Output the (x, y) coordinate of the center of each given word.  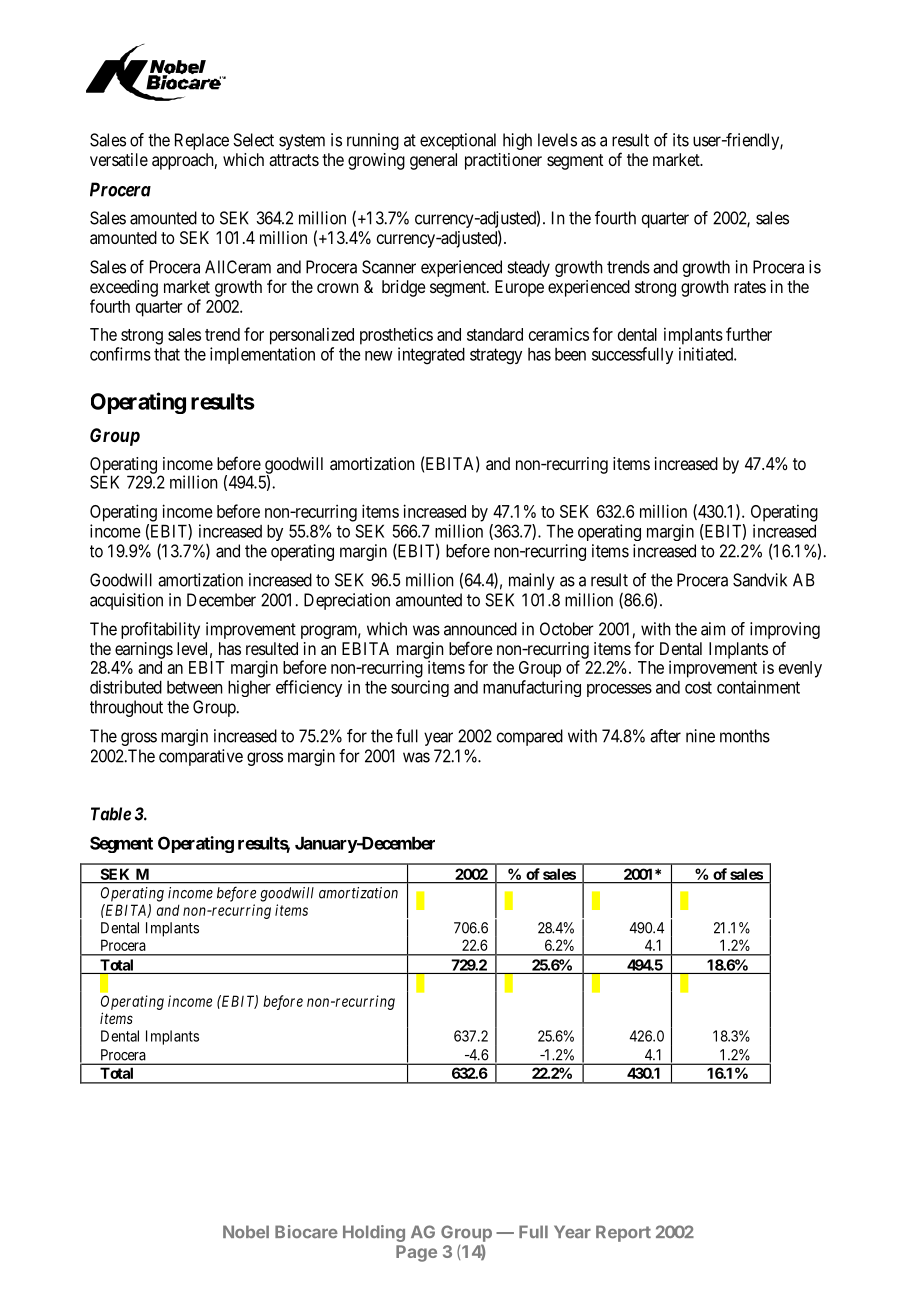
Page (416, 1253)
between (195, 687)
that (167, 354)
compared (530, 737)
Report (623, 1233)
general (433, 161)
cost (698, 687)
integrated (431, 356)
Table (111, 814)
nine (700, 736)
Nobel (246, 1231)
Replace (202, 141)
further (749, 334)
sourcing (420, 688)
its (681, 140)
